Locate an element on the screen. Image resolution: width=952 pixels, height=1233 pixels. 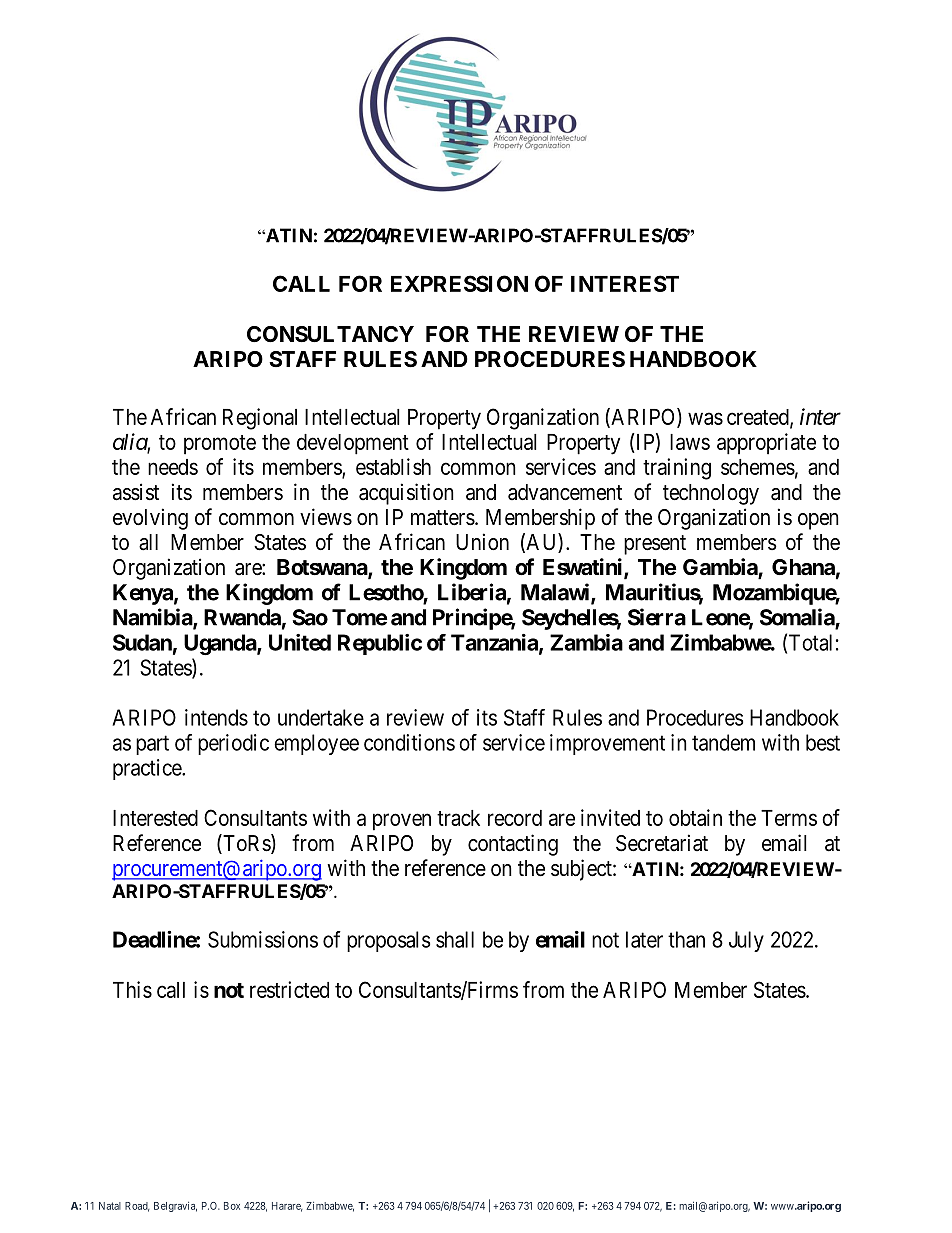
CONSULTANCY is located at coordinates (330, 334).
